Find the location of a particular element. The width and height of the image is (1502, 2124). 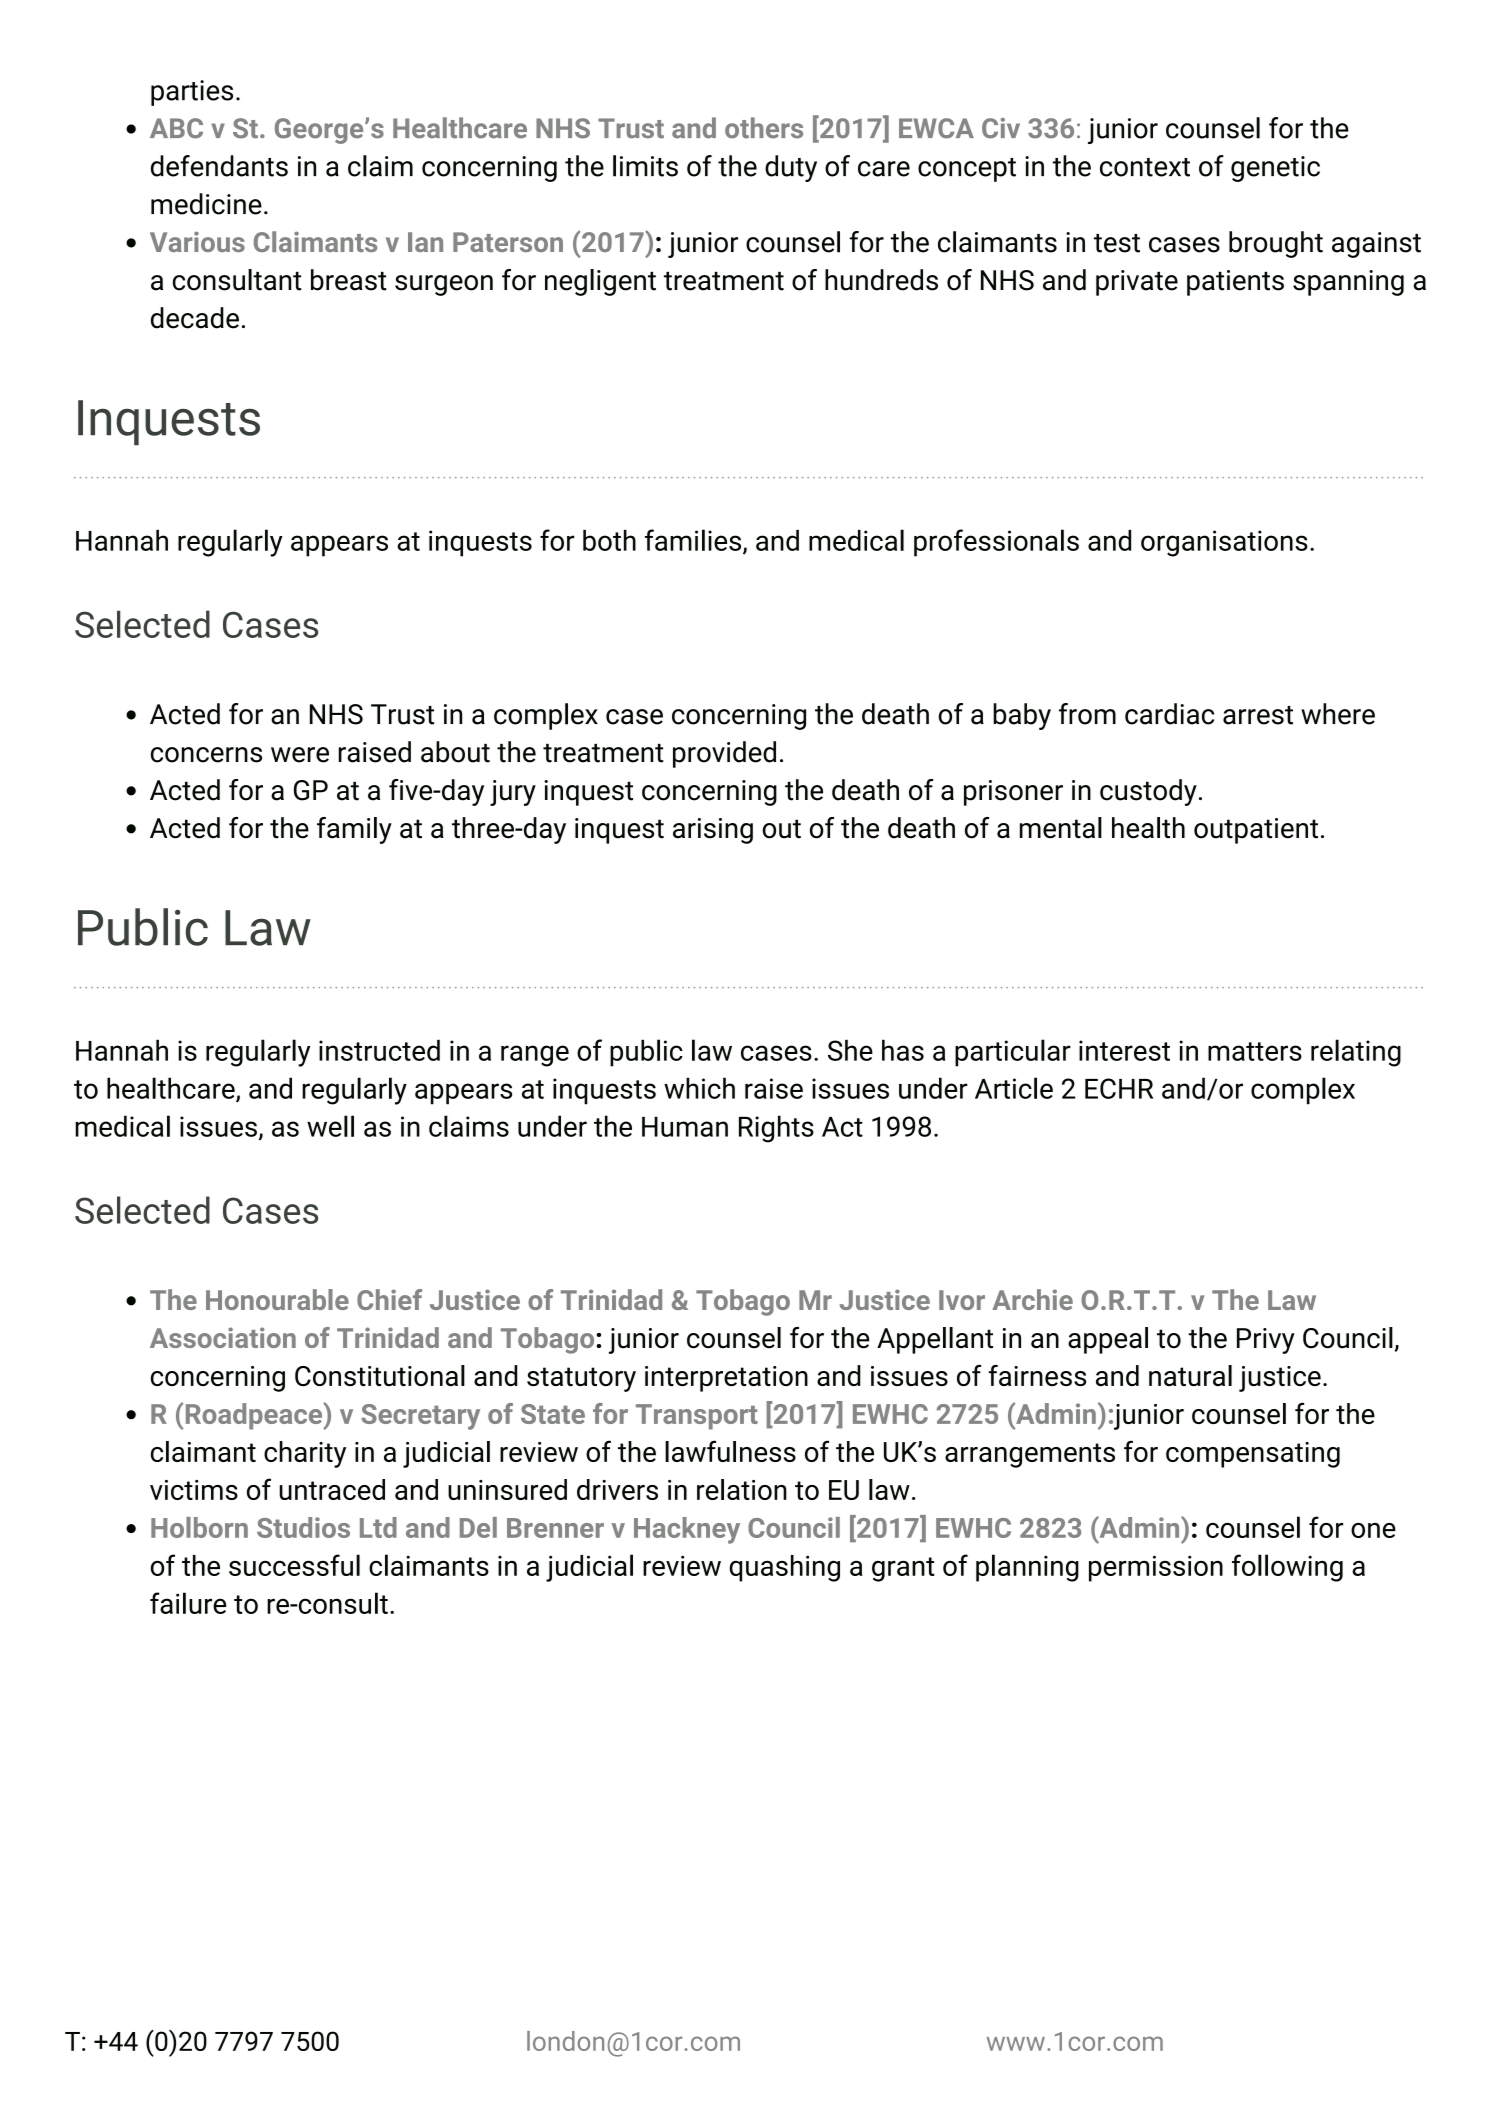

successful is located at coordinates (294, 1565).
